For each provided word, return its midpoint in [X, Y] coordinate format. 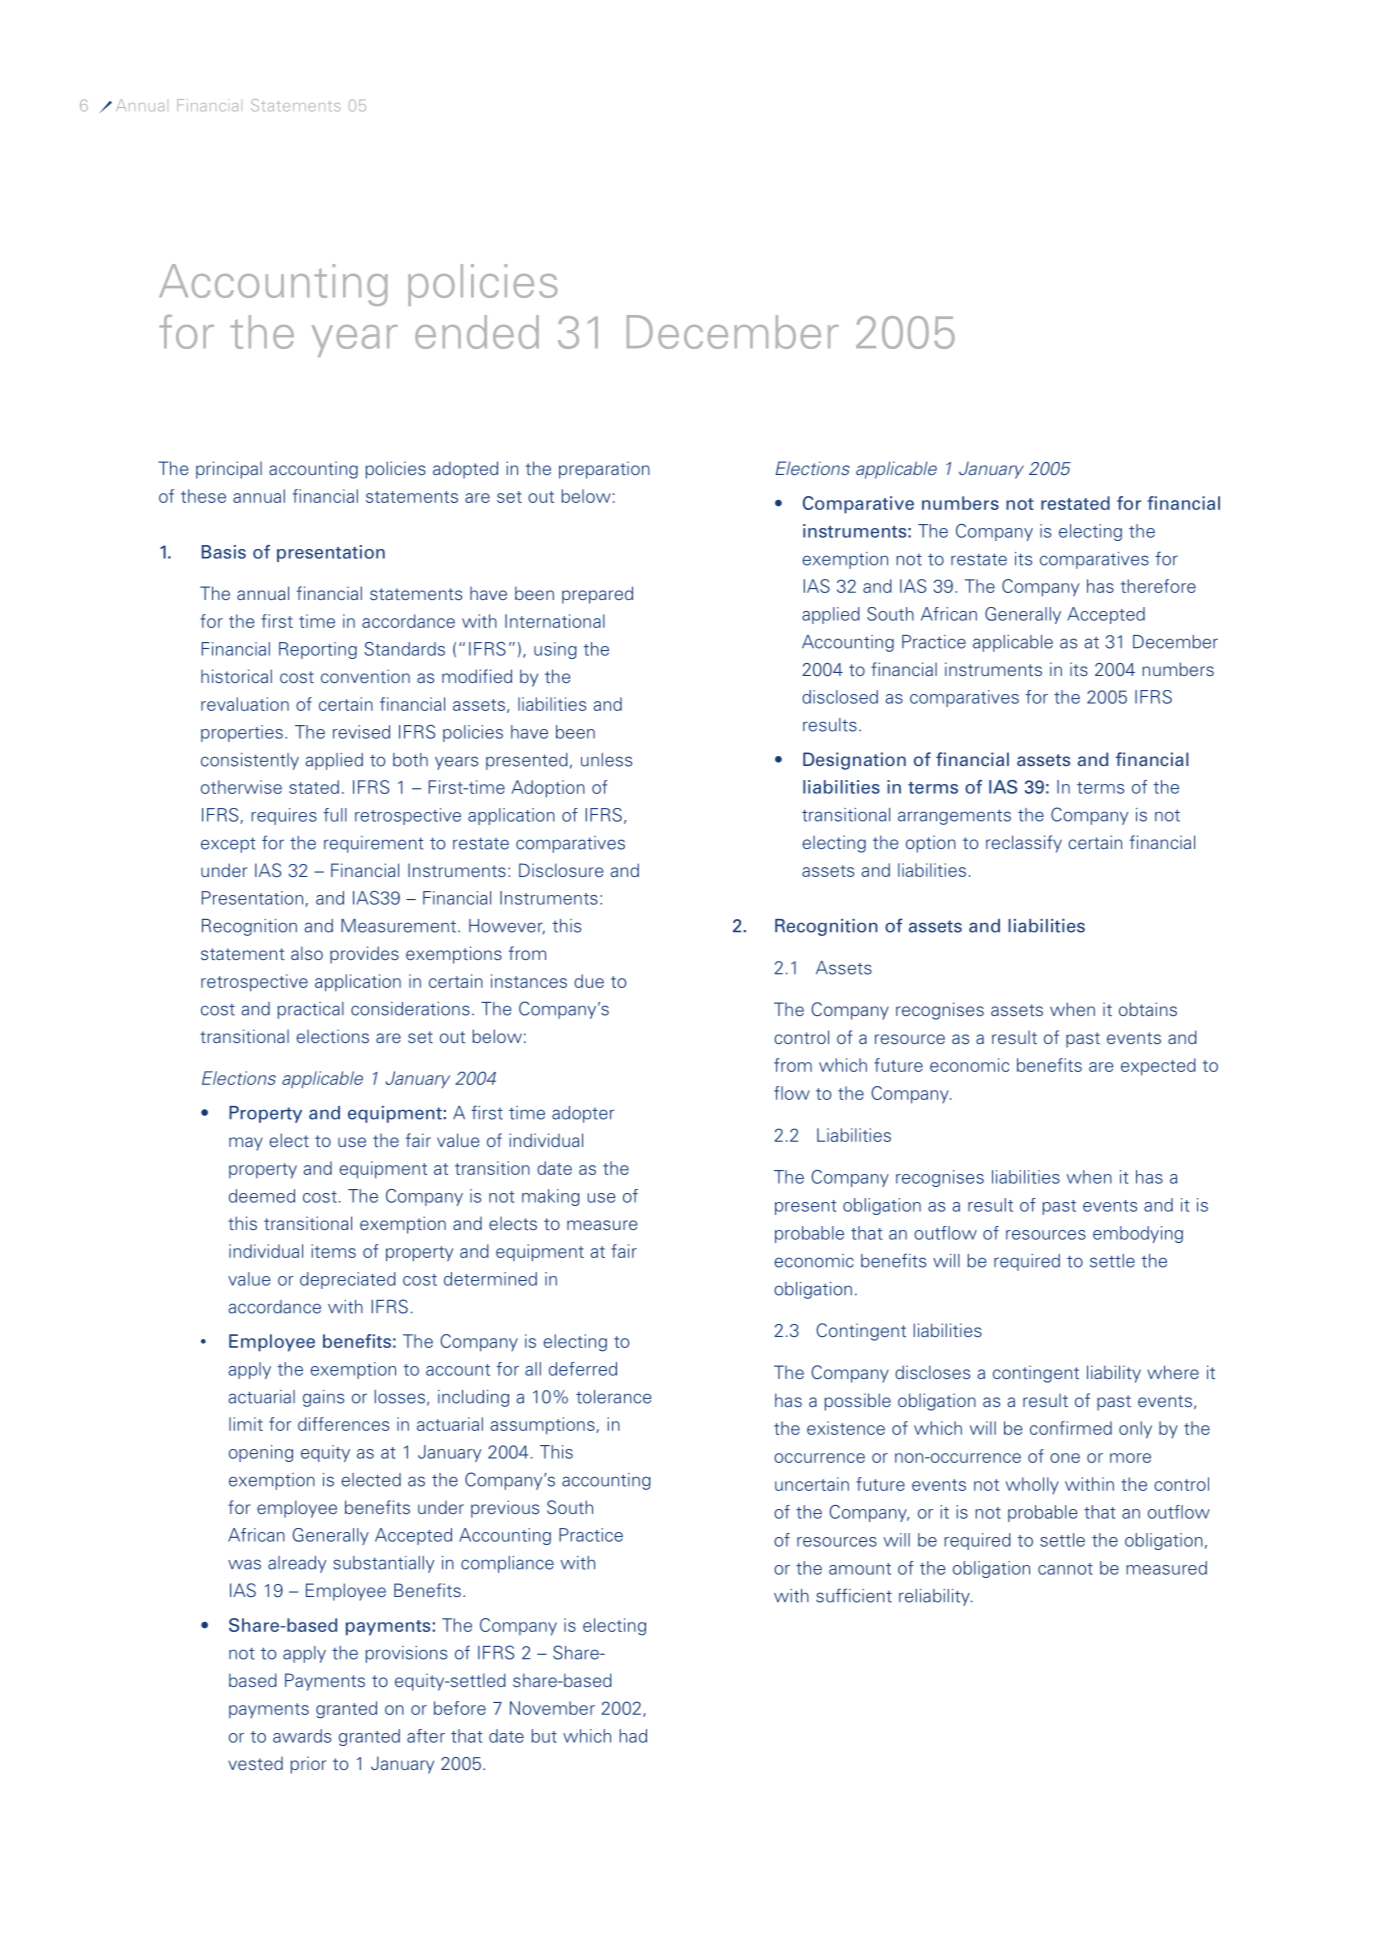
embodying [1138, 1234]
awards [302, 1736]
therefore [1158, 586]
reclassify [1024, 844]
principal [229, 470]
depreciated [348, 1280]
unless [606, 760]
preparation [604, 470]
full [335, 815]
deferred [583, 1369]
